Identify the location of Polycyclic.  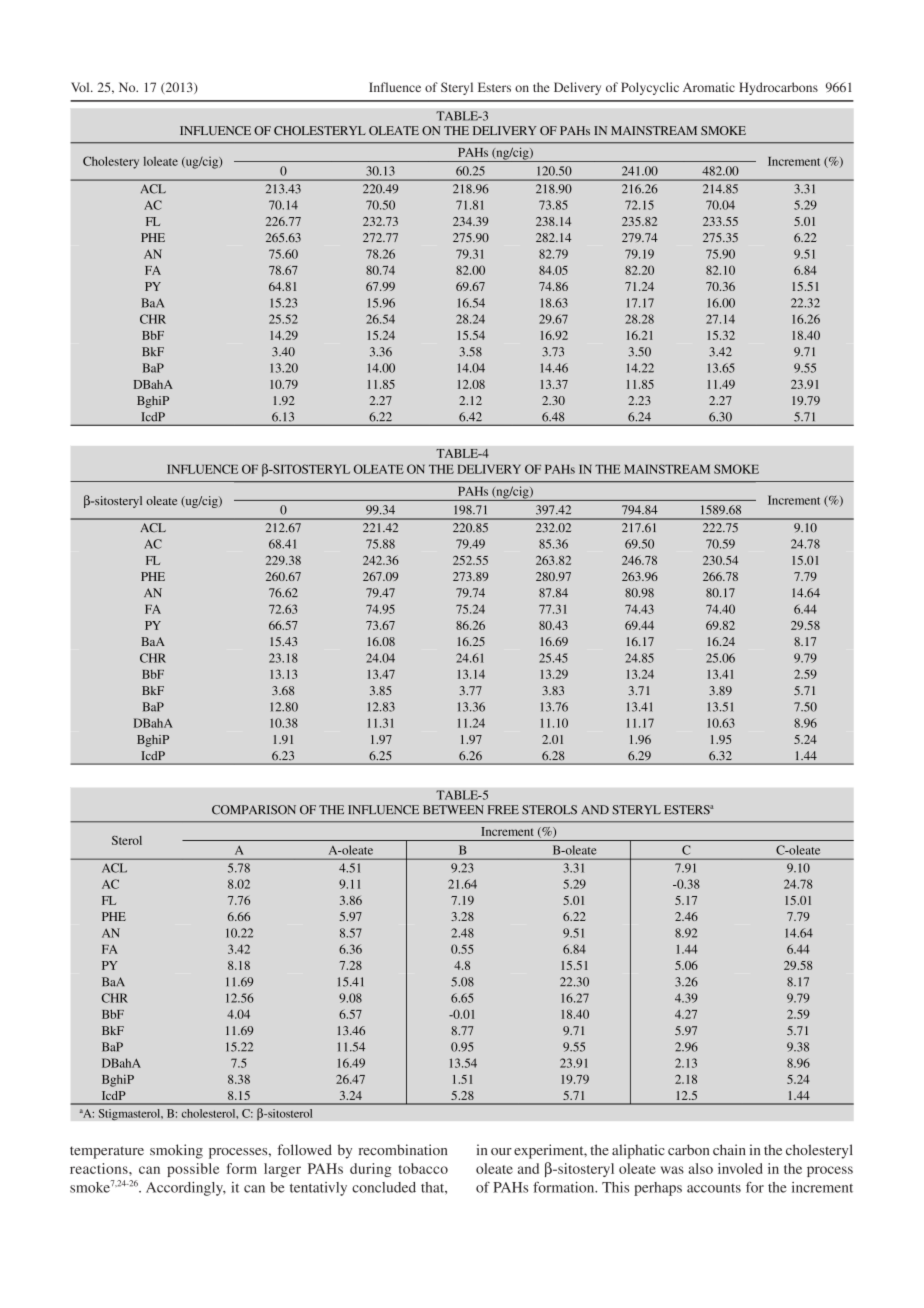
(650, 88).
